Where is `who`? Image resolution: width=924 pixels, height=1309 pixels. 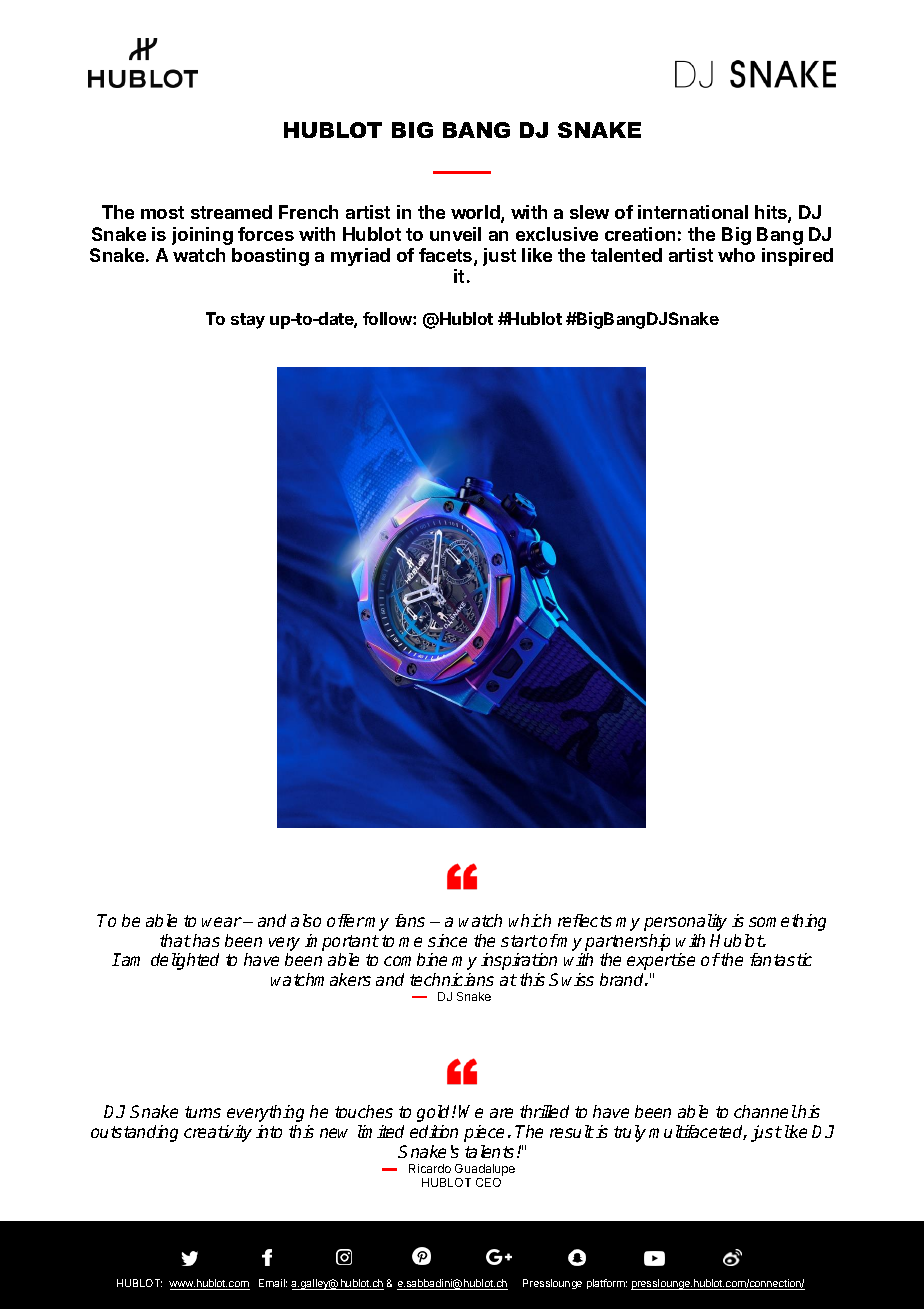 who is located at coordinates (736, 255).
